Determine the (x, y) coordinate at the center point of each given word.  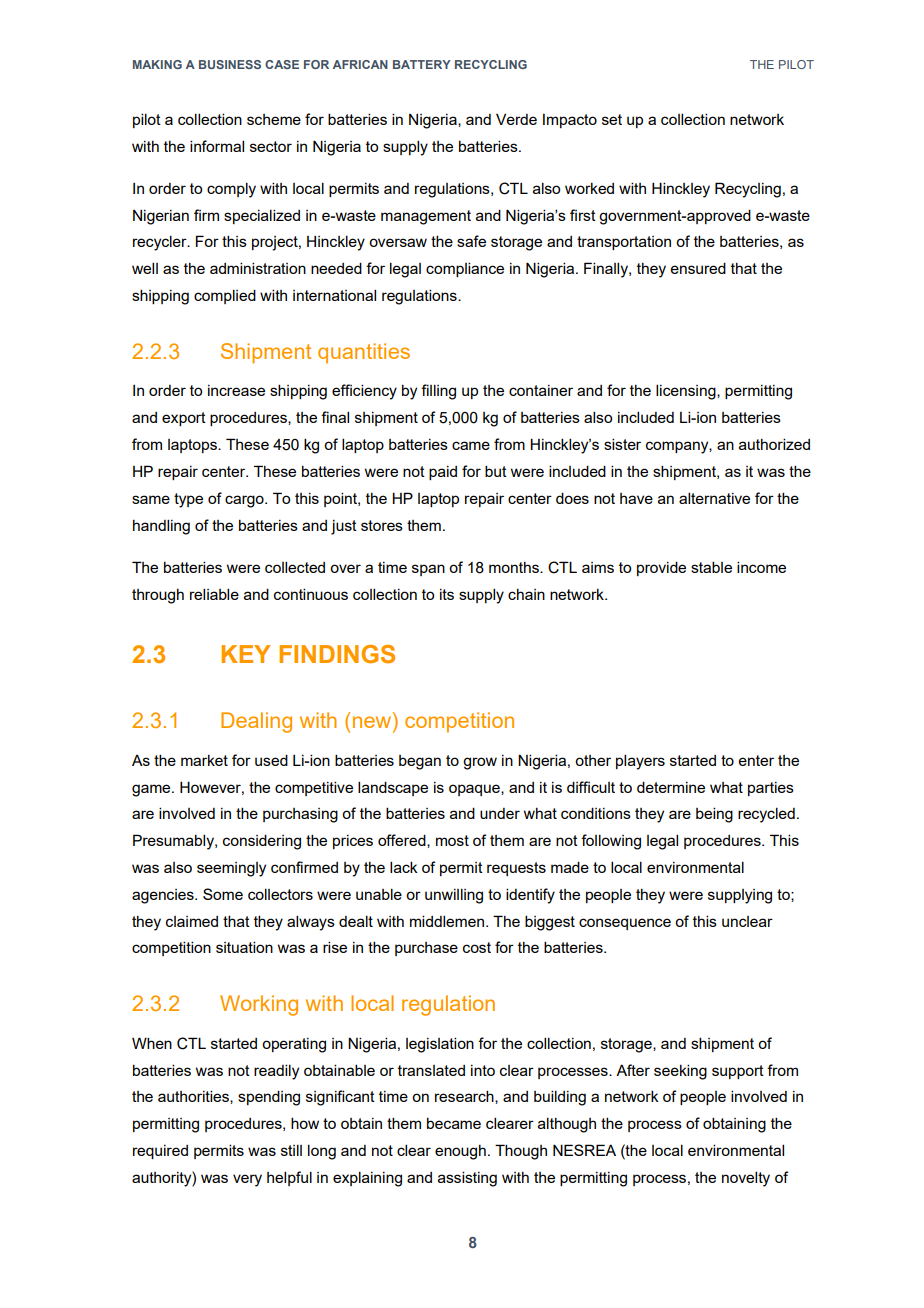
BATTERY (422, 64)
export (184, 419)
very (247, 1180)
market (204, 760)
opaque (475, 790)
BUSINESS (230, 64)
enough (460, 1152)
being (714, 815)
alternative (714, 498)
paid (443, 473)
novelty (746, 1179)
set (612, 119)
